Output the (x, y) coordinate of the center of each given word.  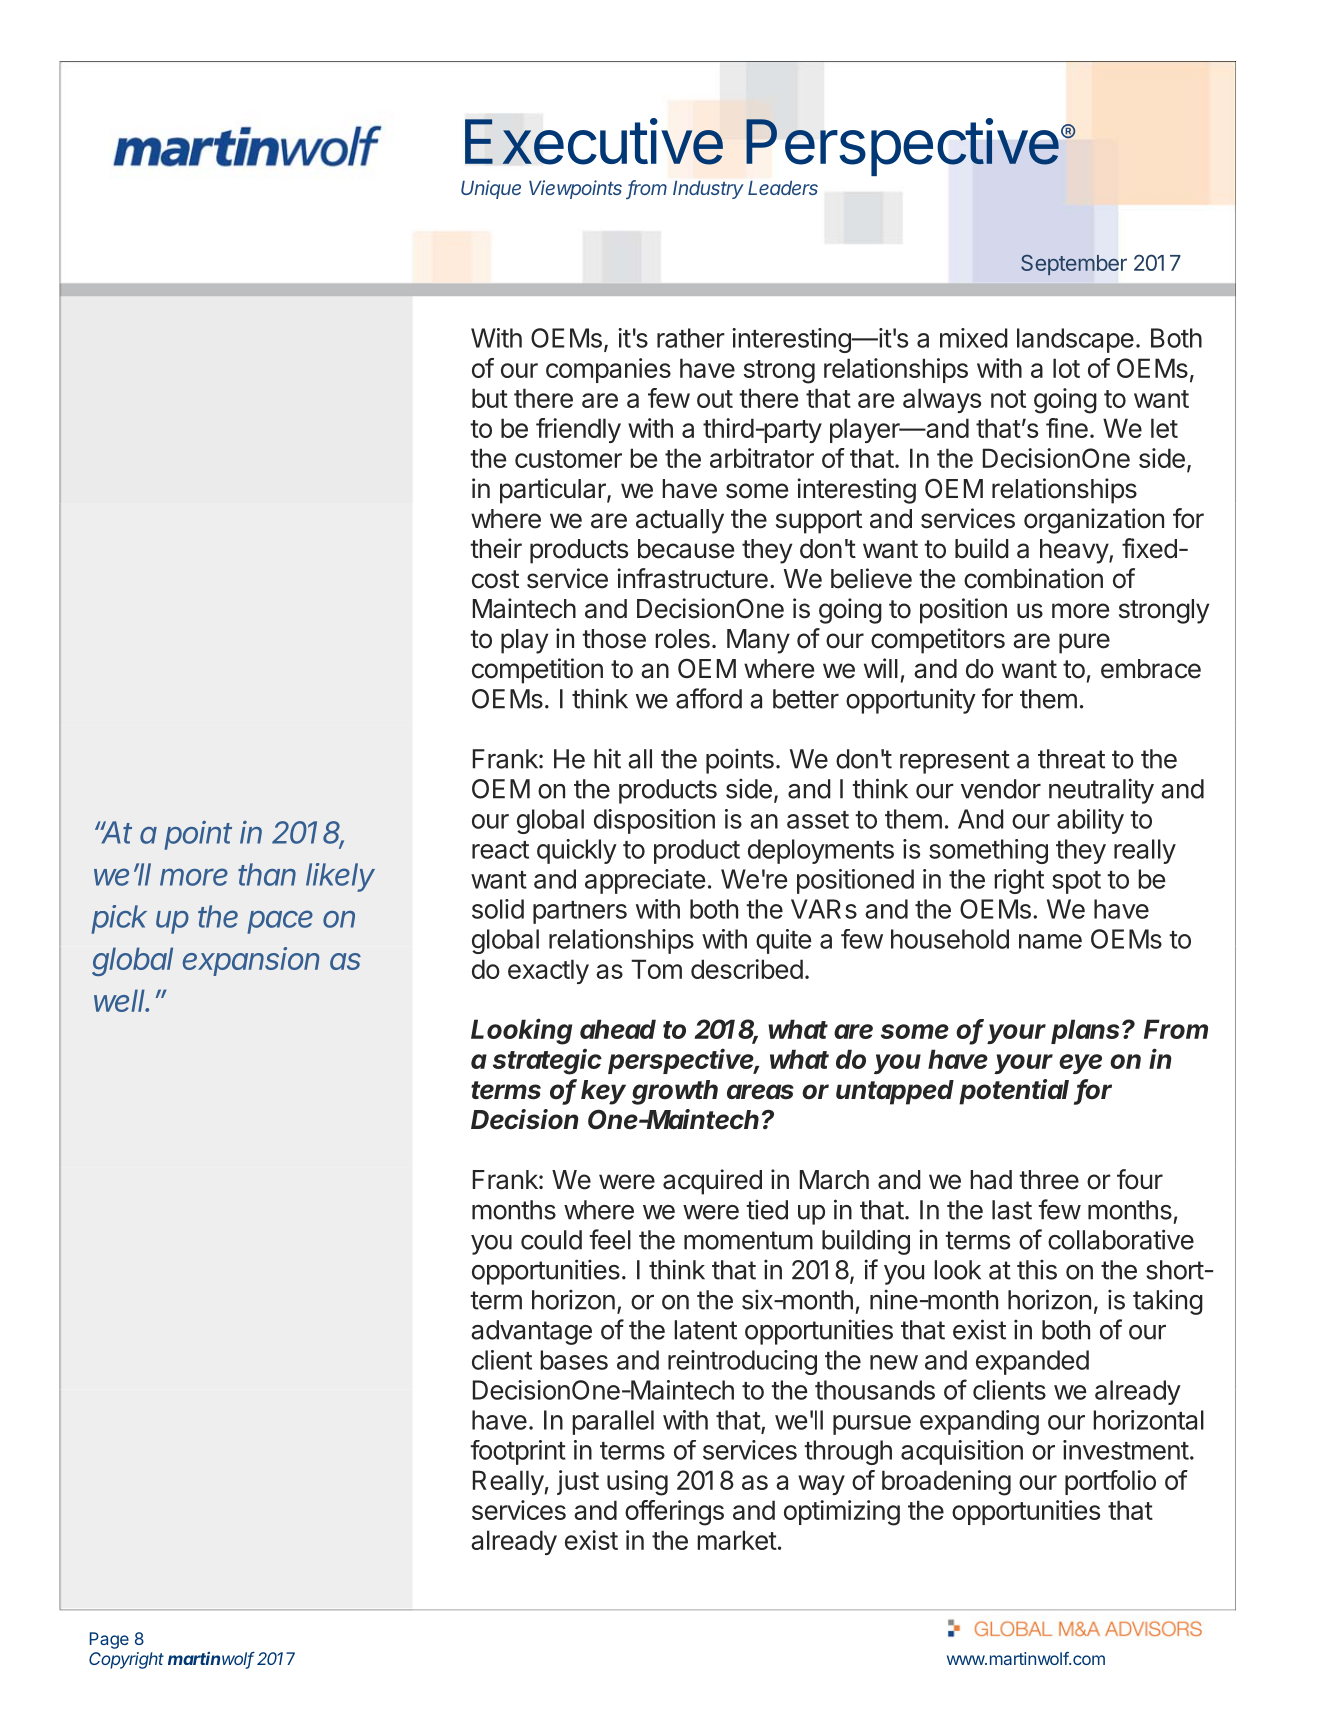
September (1074, 265)
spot (1076, 882)
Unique (491, 189)
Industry (708, 190)
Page (109, 1640)
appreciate (645, 881)
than (267, 874)
